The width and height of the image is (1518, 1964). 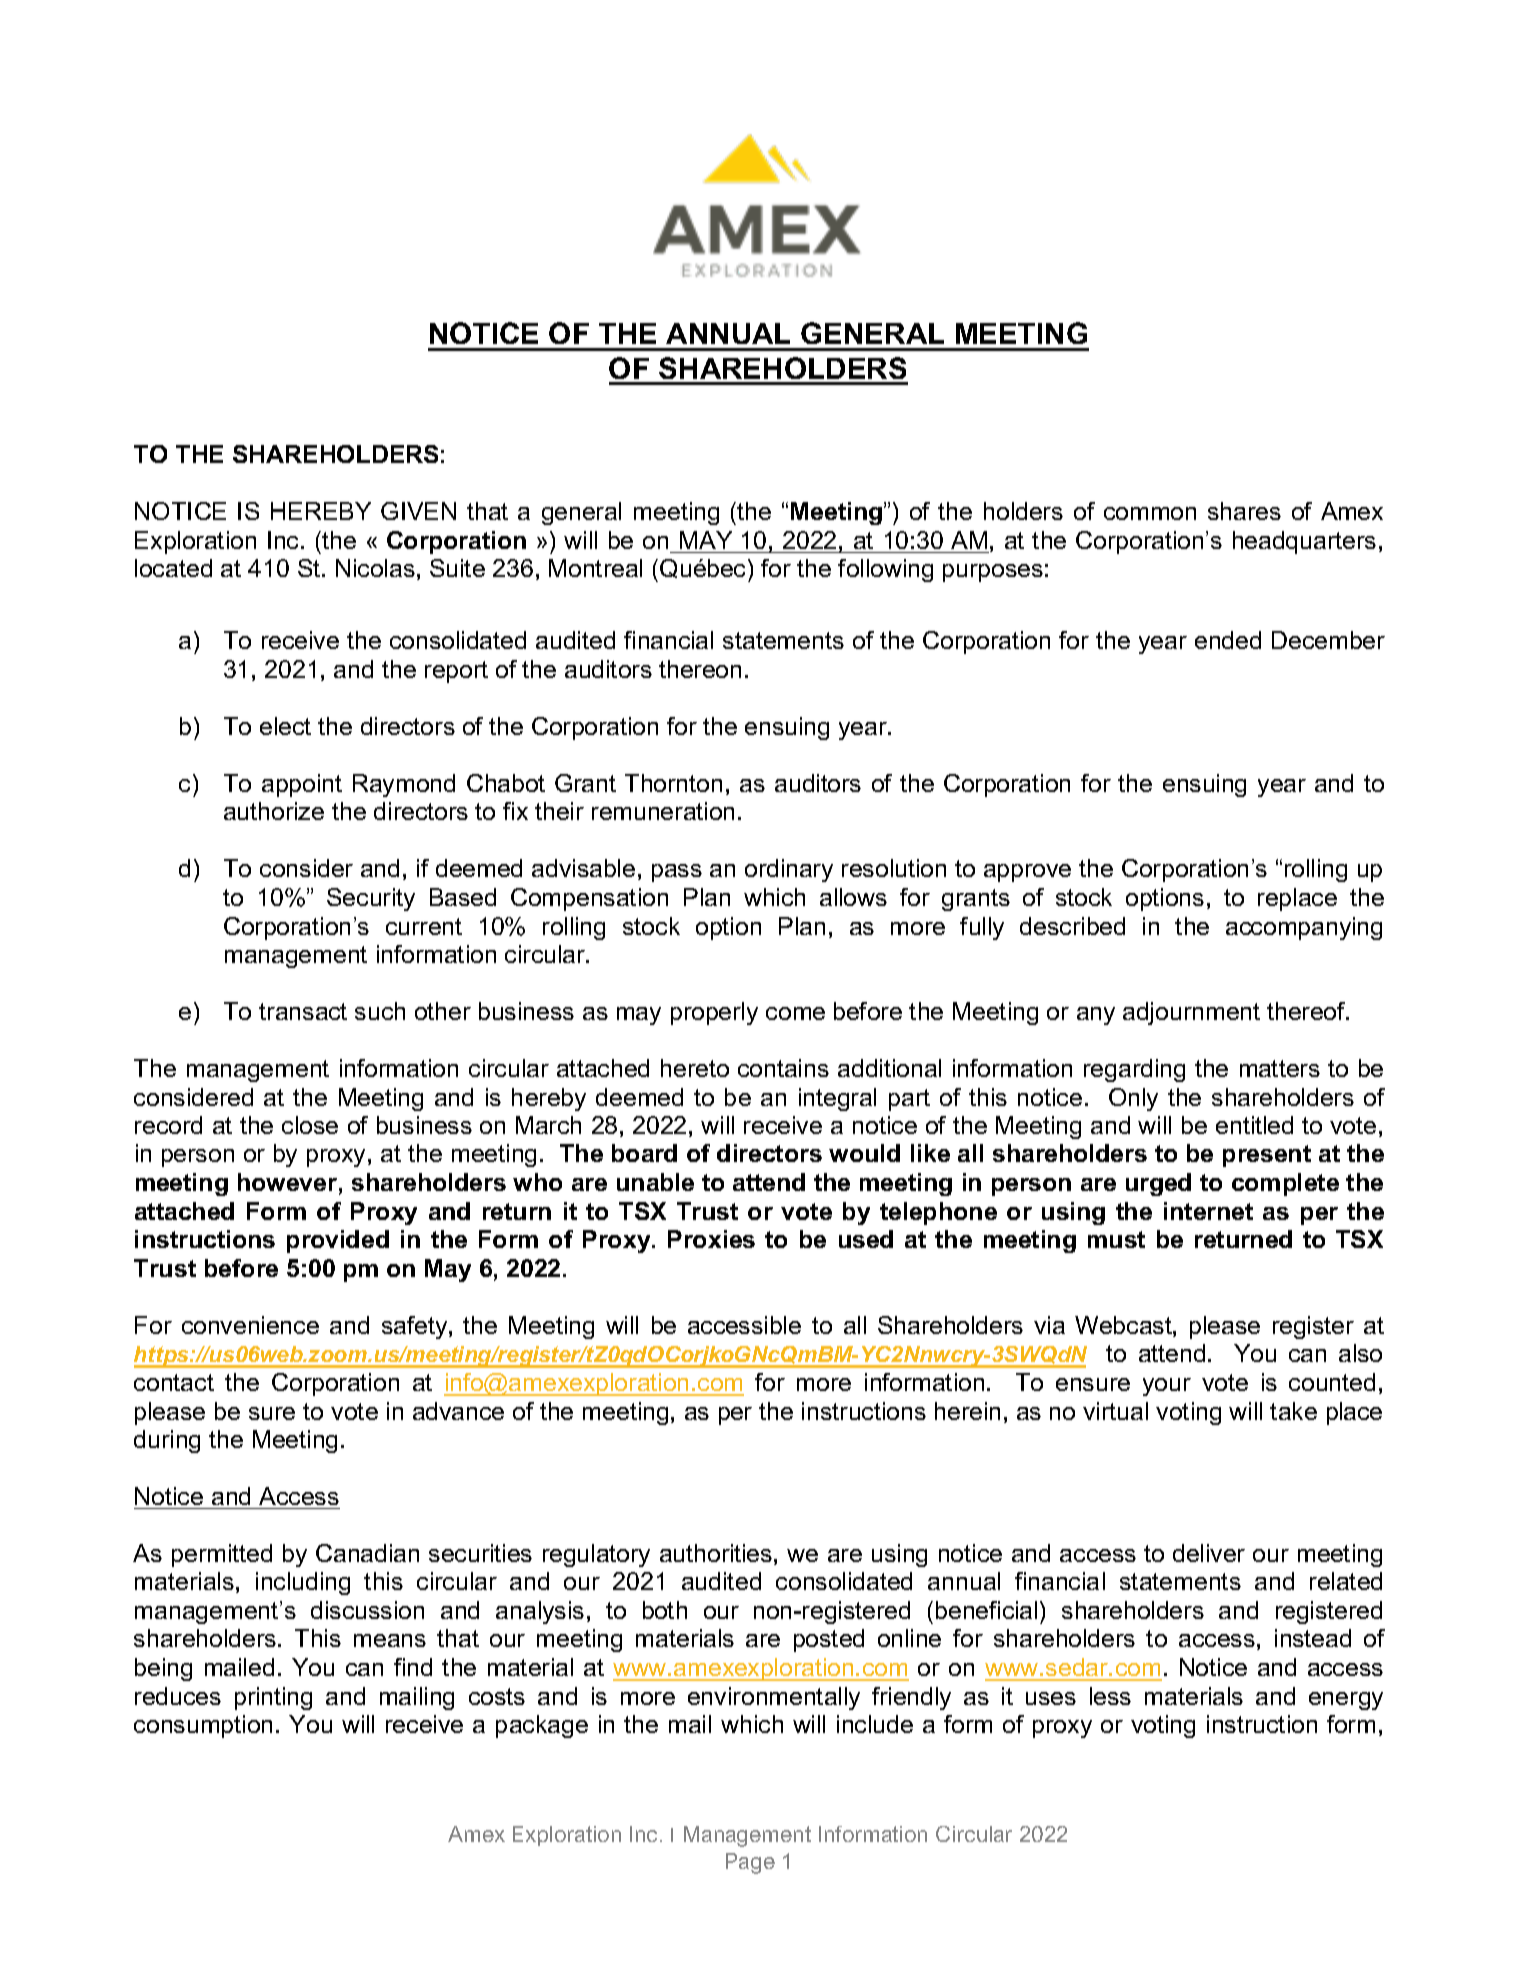 I want to click on Nicolas, so click(x=375, y=568).
